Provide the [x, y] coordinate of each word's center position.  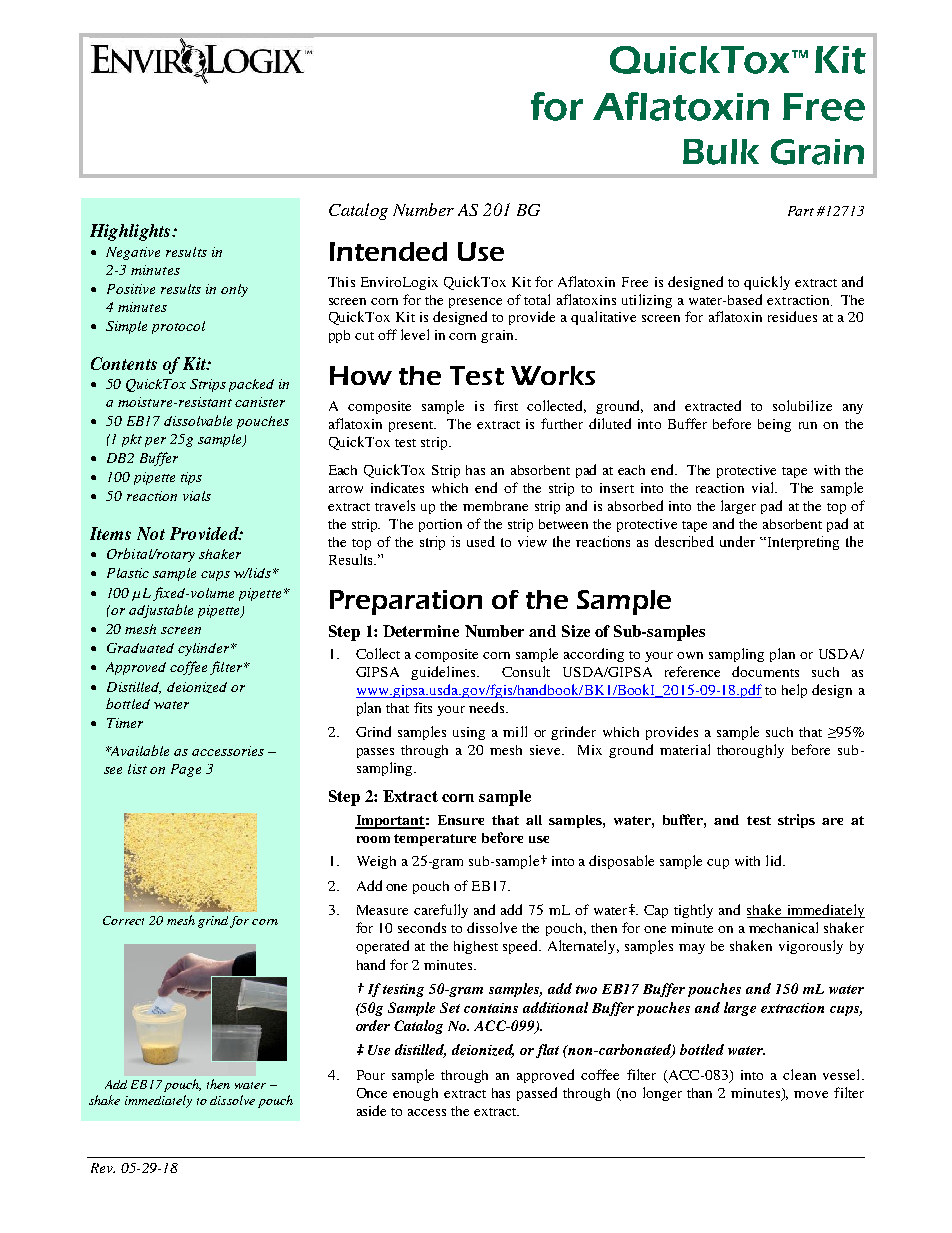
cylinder [205, 649]
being [774, 425]
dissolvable [198, 420]
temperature [435, 840]
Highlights [131, 232]
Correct [123, 920]
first [506, 405]
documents [765, 671]
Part [801, 211]
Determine [421, 631]
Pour [371, 1075]
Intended [388, 251]
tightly [693, 911]
